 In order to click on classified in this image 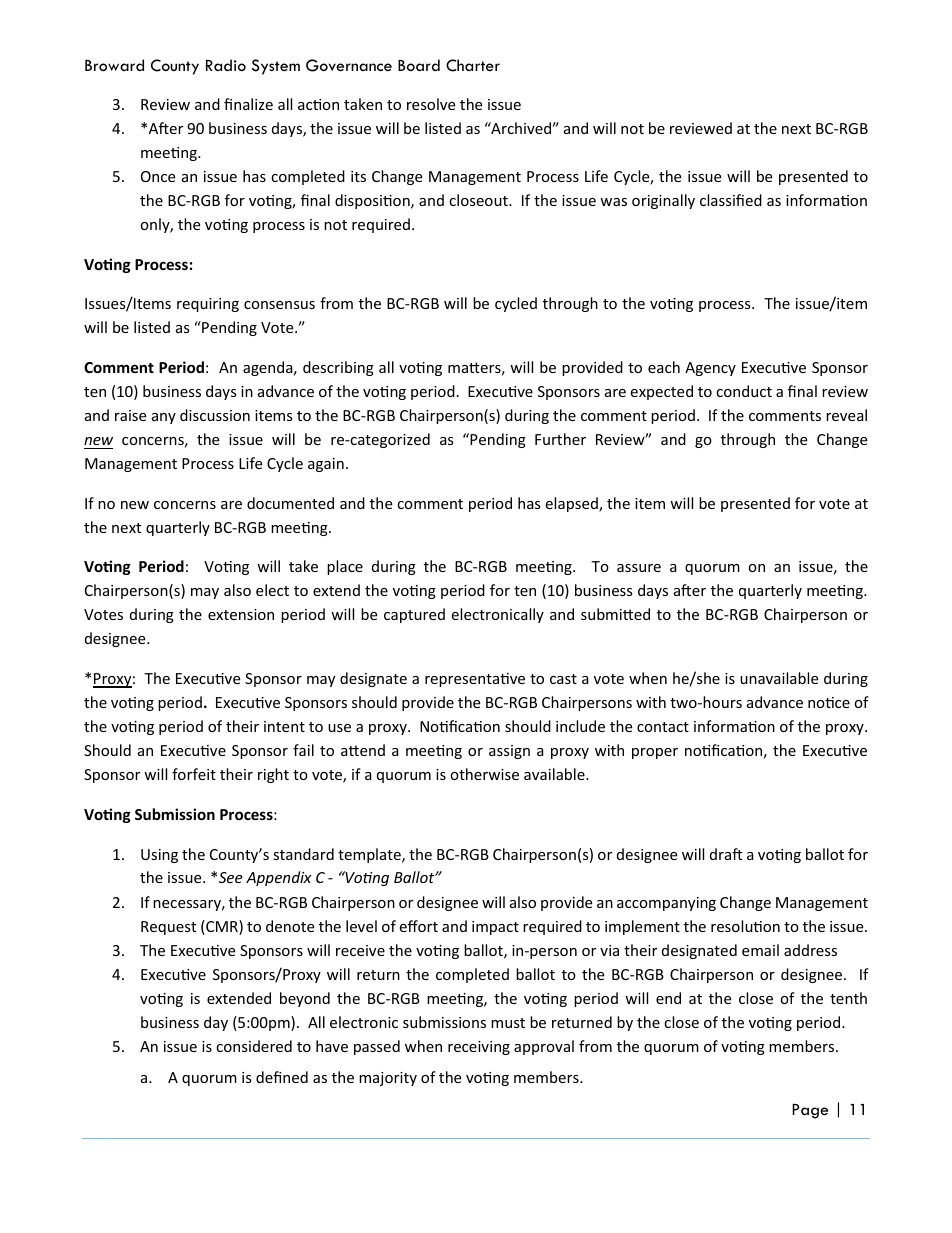, I will do `click(731, 200)`.
